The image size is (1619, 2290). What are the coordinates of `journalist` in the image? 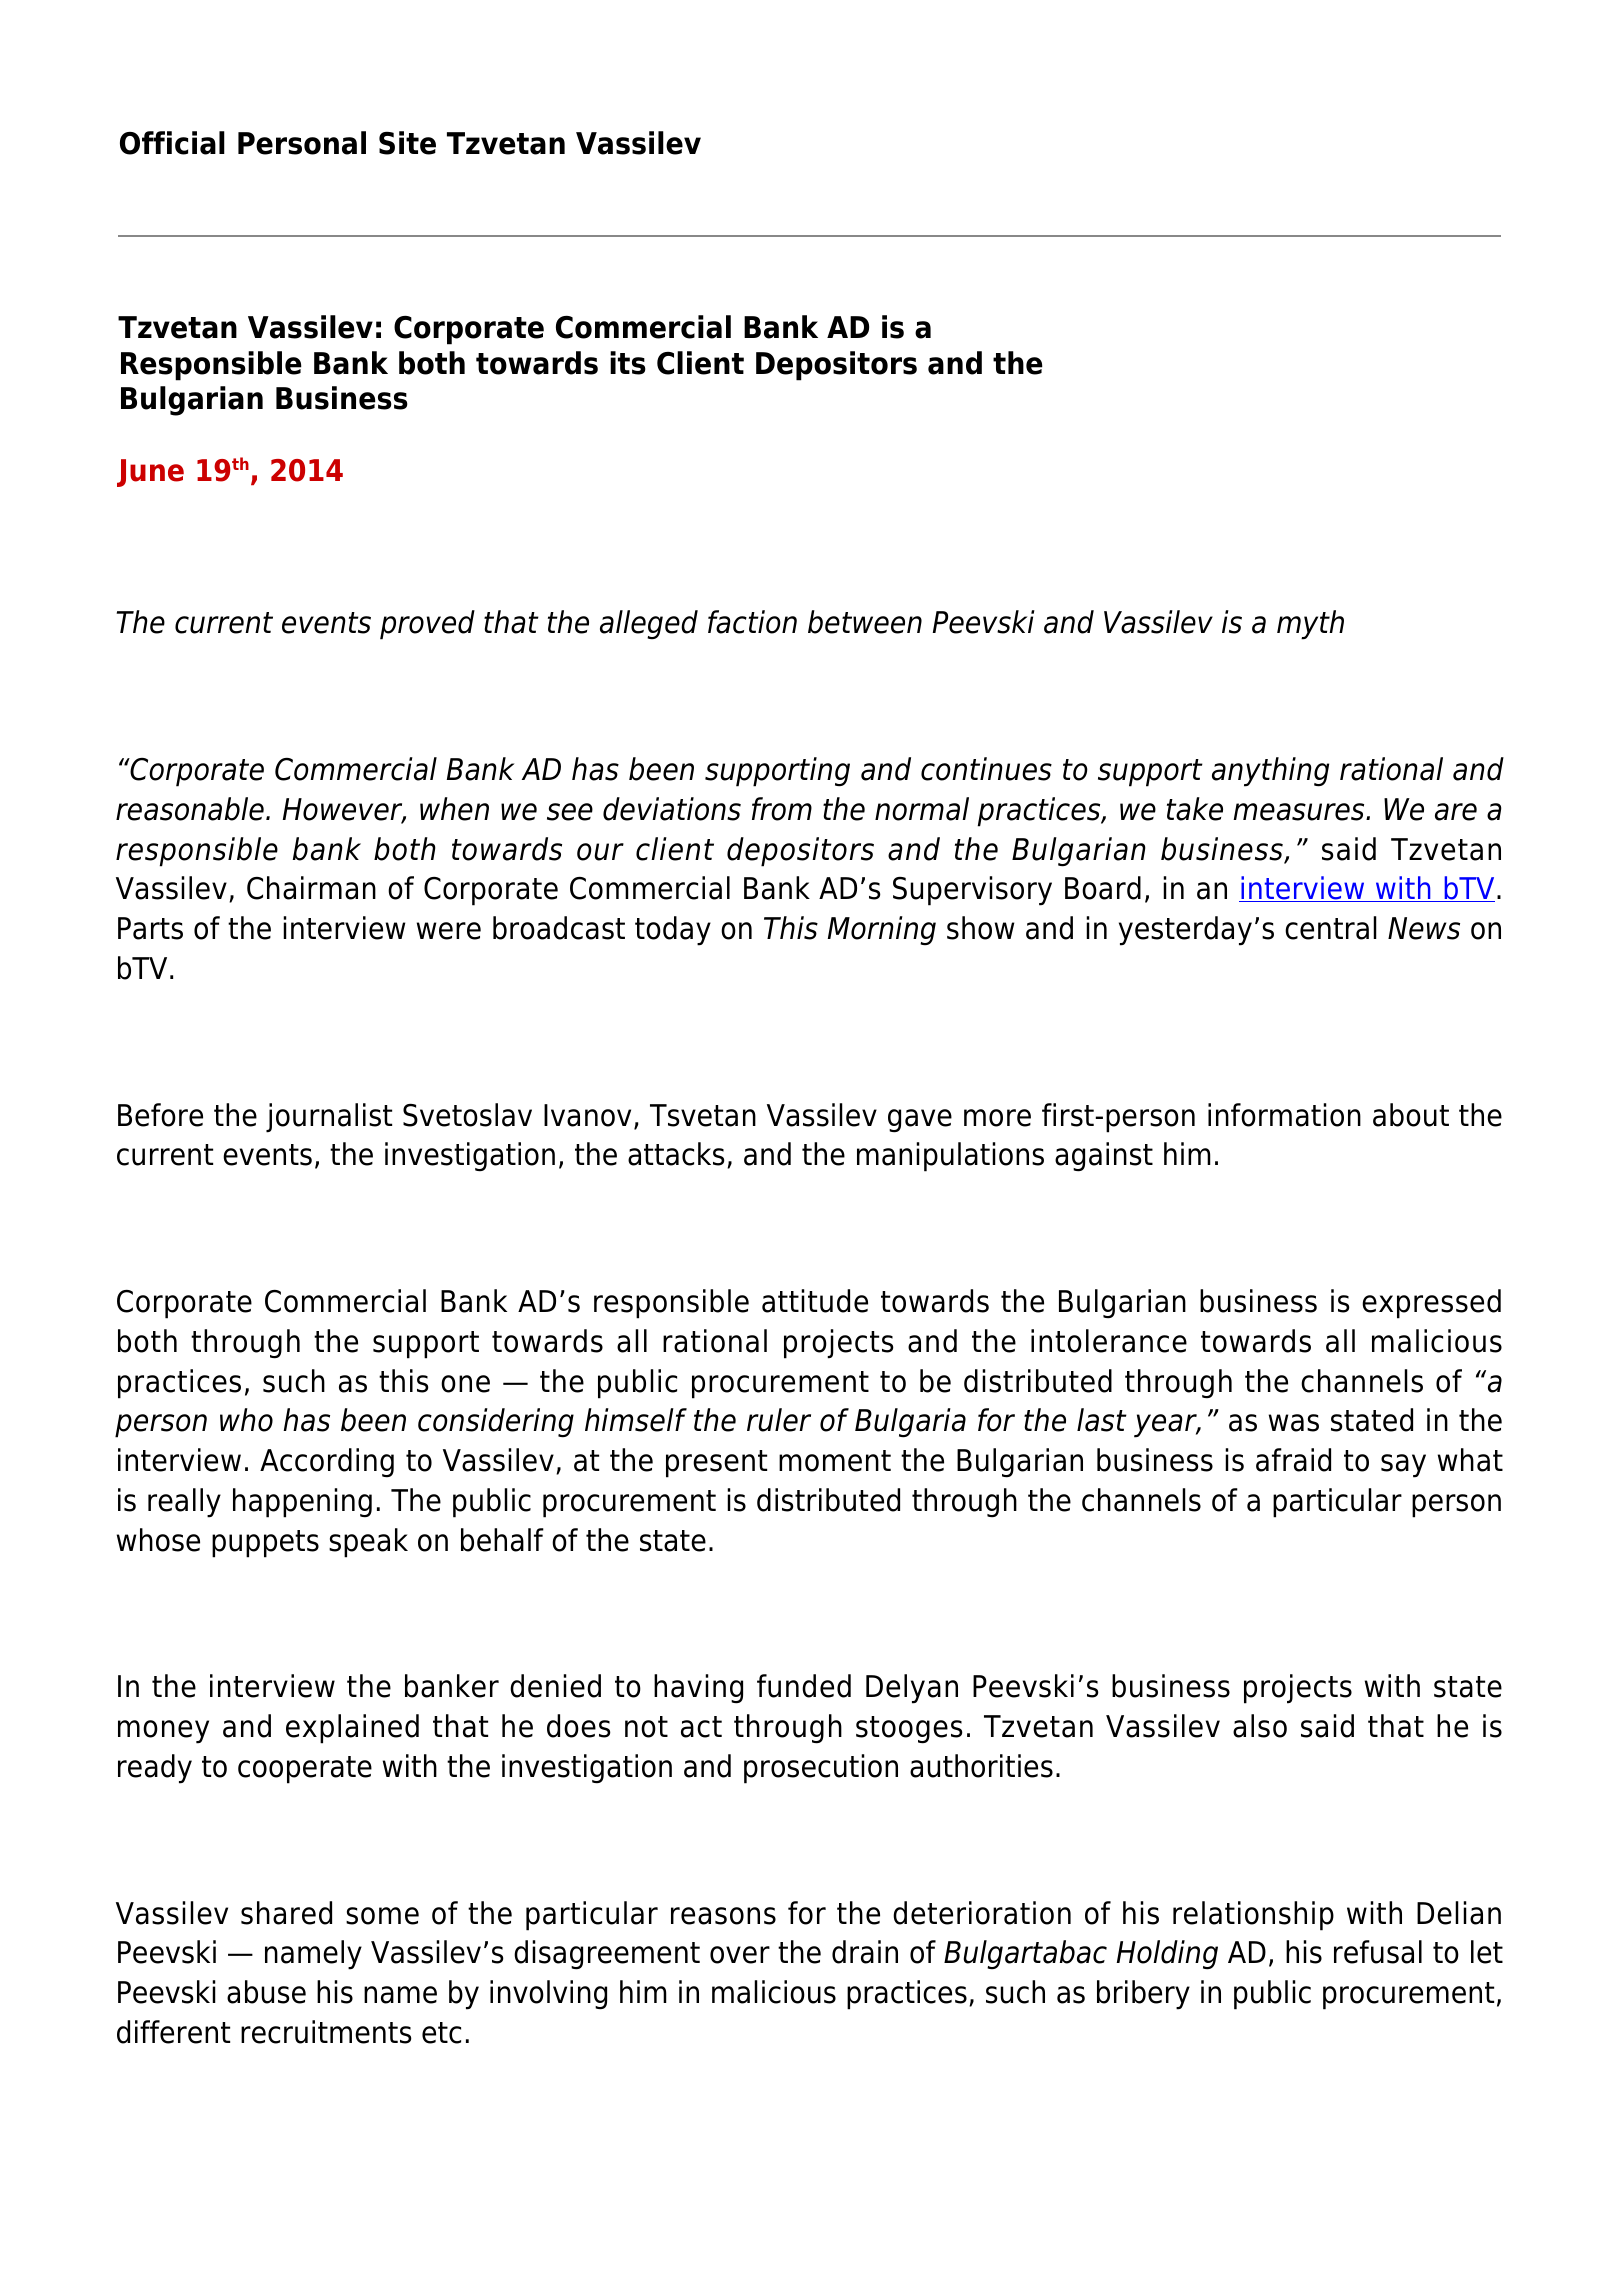 It's located at (329, 1118).
